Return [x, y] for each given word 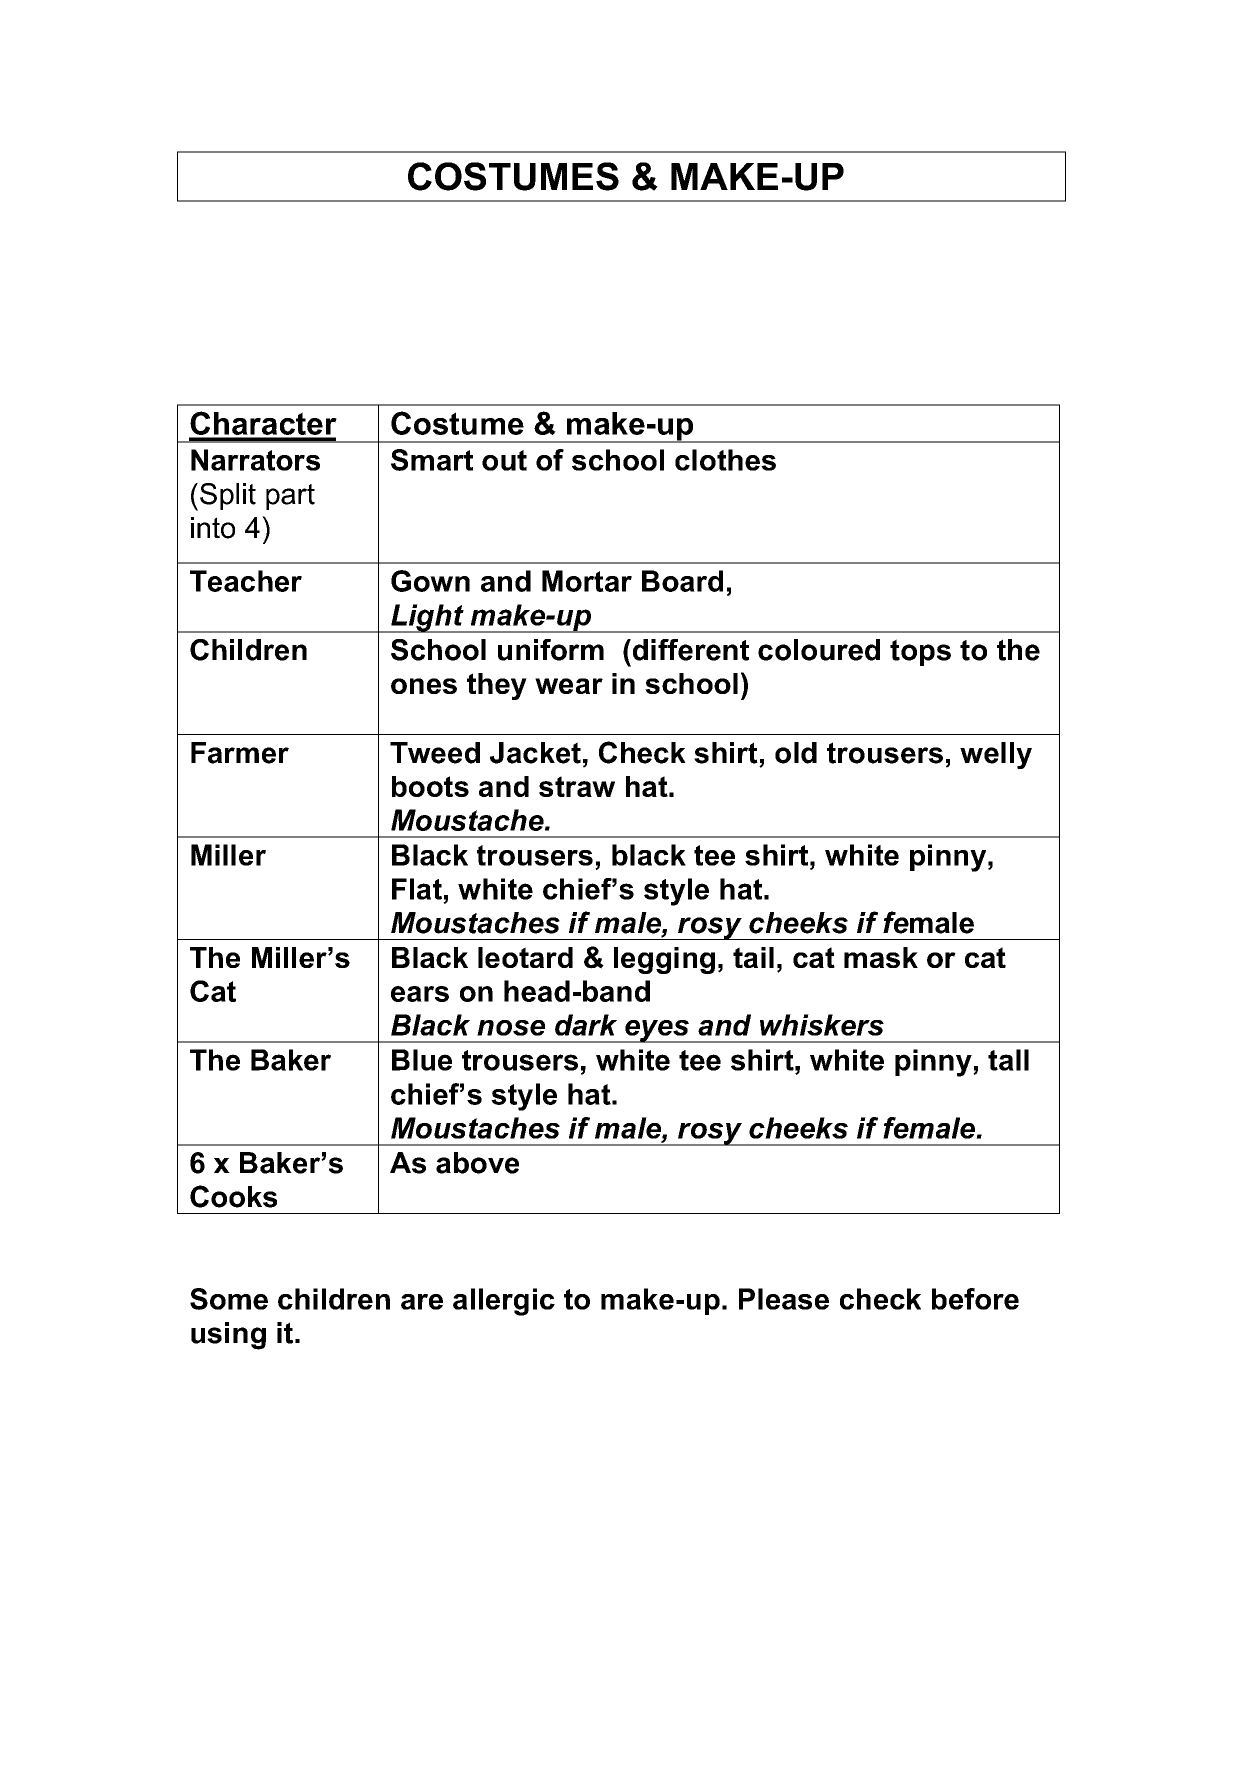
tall [1008, 1060]
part [290, 497]
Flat [417, 889]
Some [229, 1299]
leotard [525, 957]
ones [424, 686]
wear [569, 686]
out [504, 460]
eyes [657, 1031]
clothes [725, 460]
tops [920, 652]
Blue [422, 1060]
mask [881, 957]
